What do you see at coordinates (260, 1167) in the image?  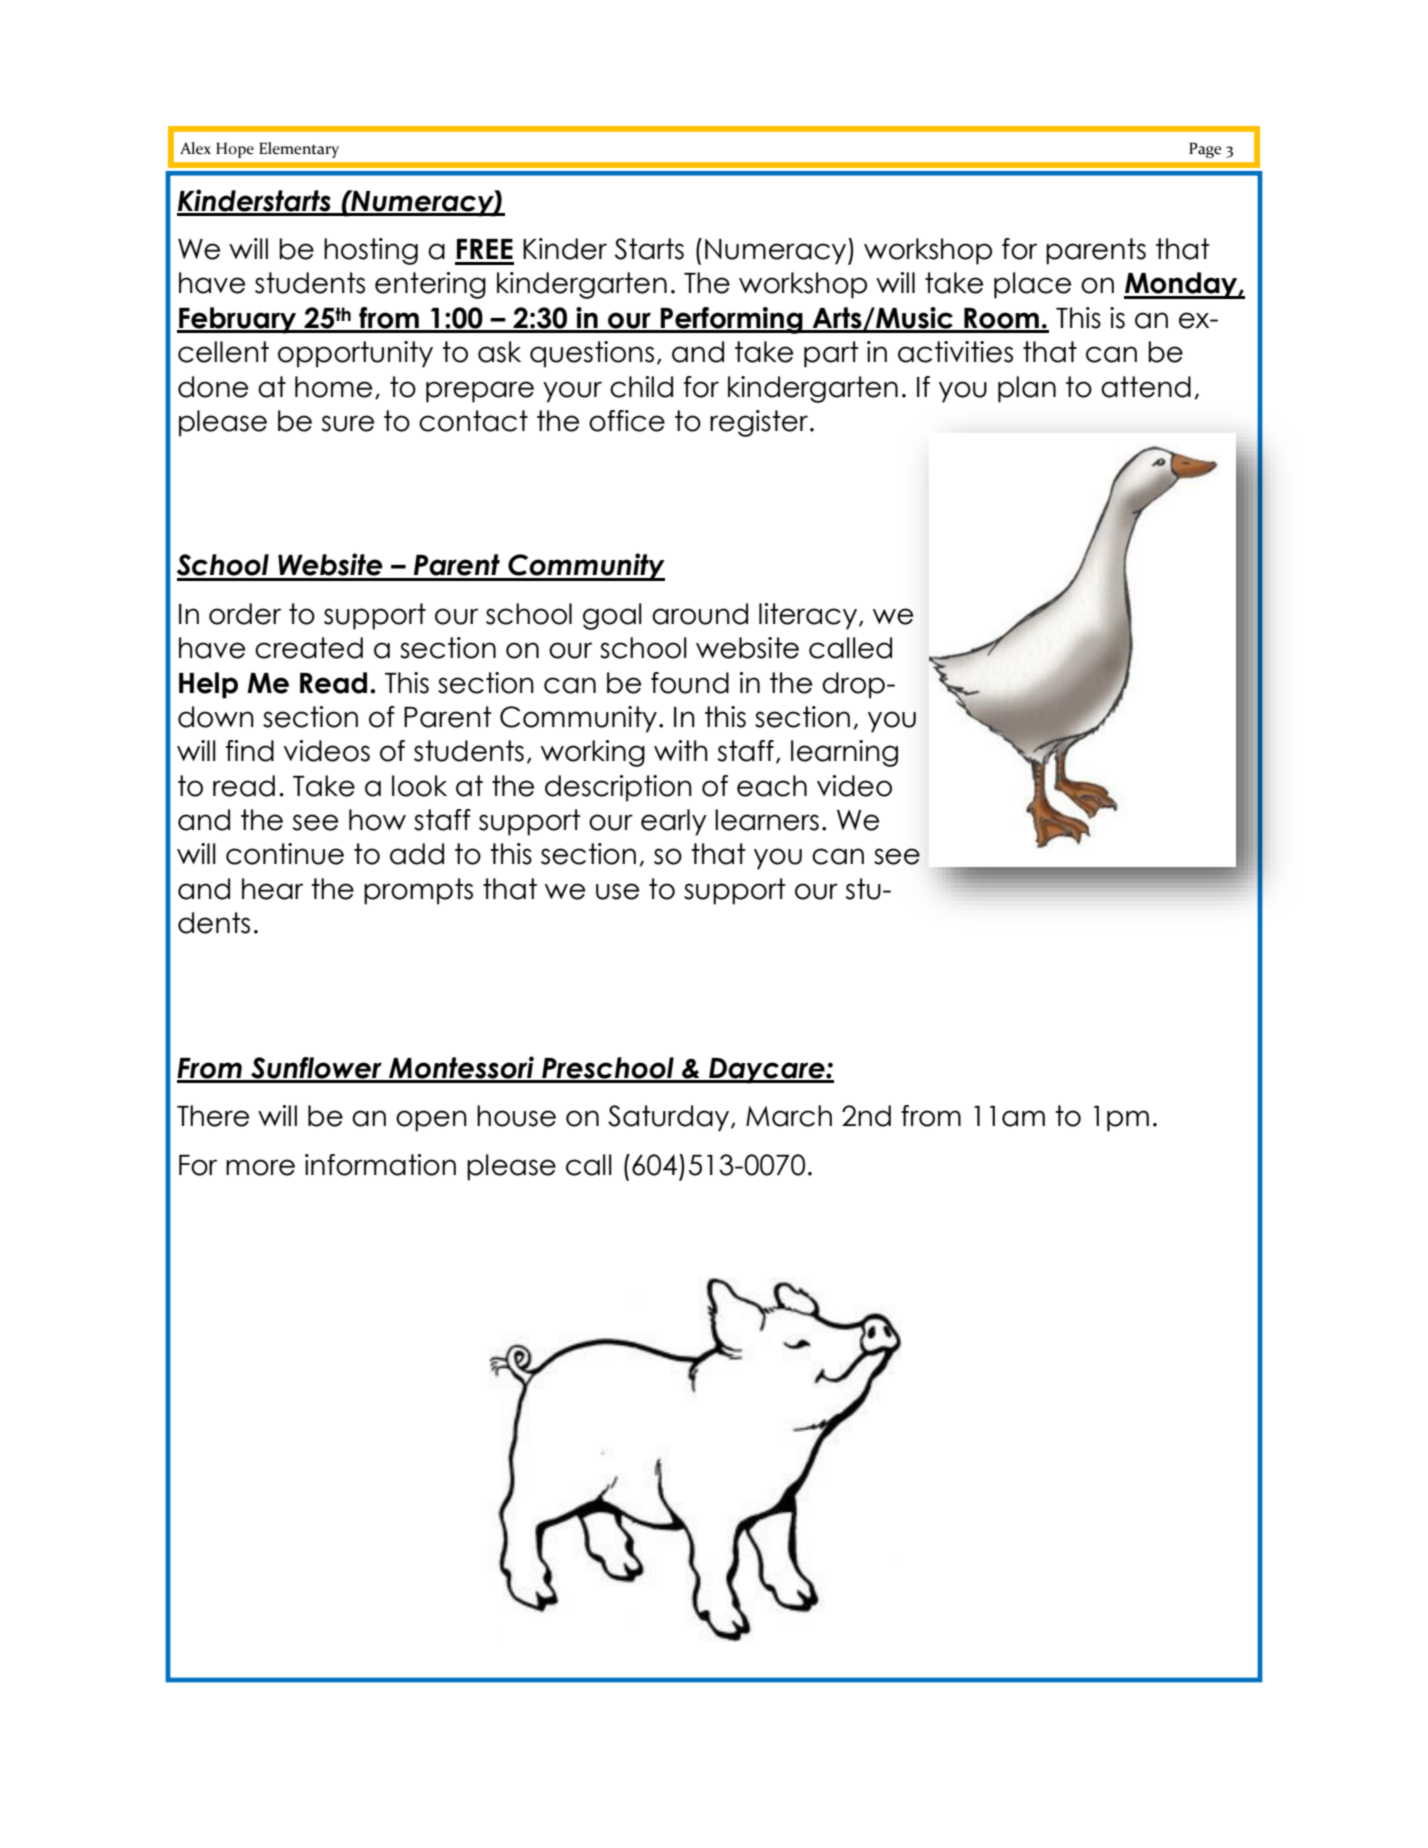 I see `more` at bounding box center [260, 1167].
